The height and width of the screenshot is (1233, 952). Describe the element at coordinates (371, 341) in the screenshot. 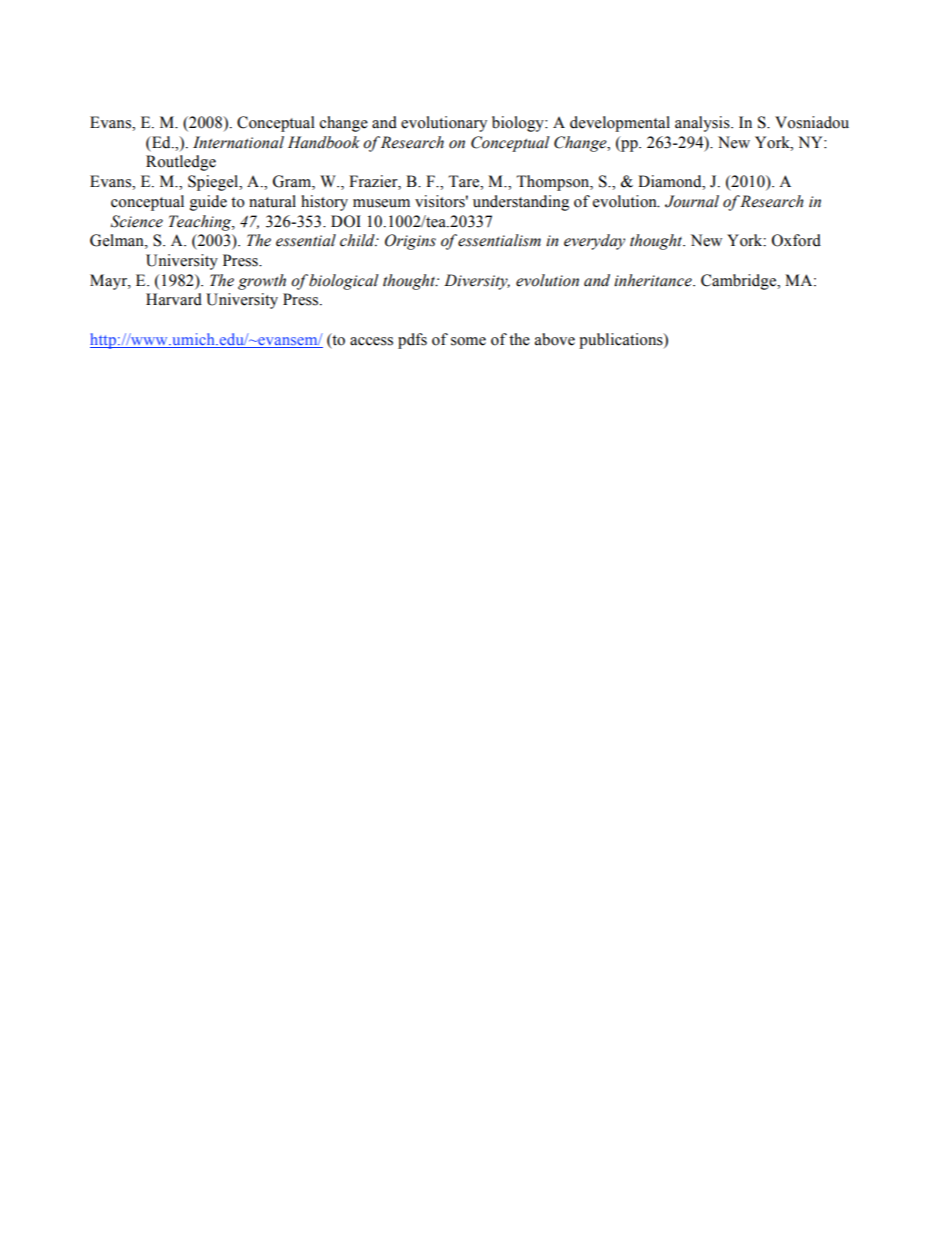

I see `access` at that location.
